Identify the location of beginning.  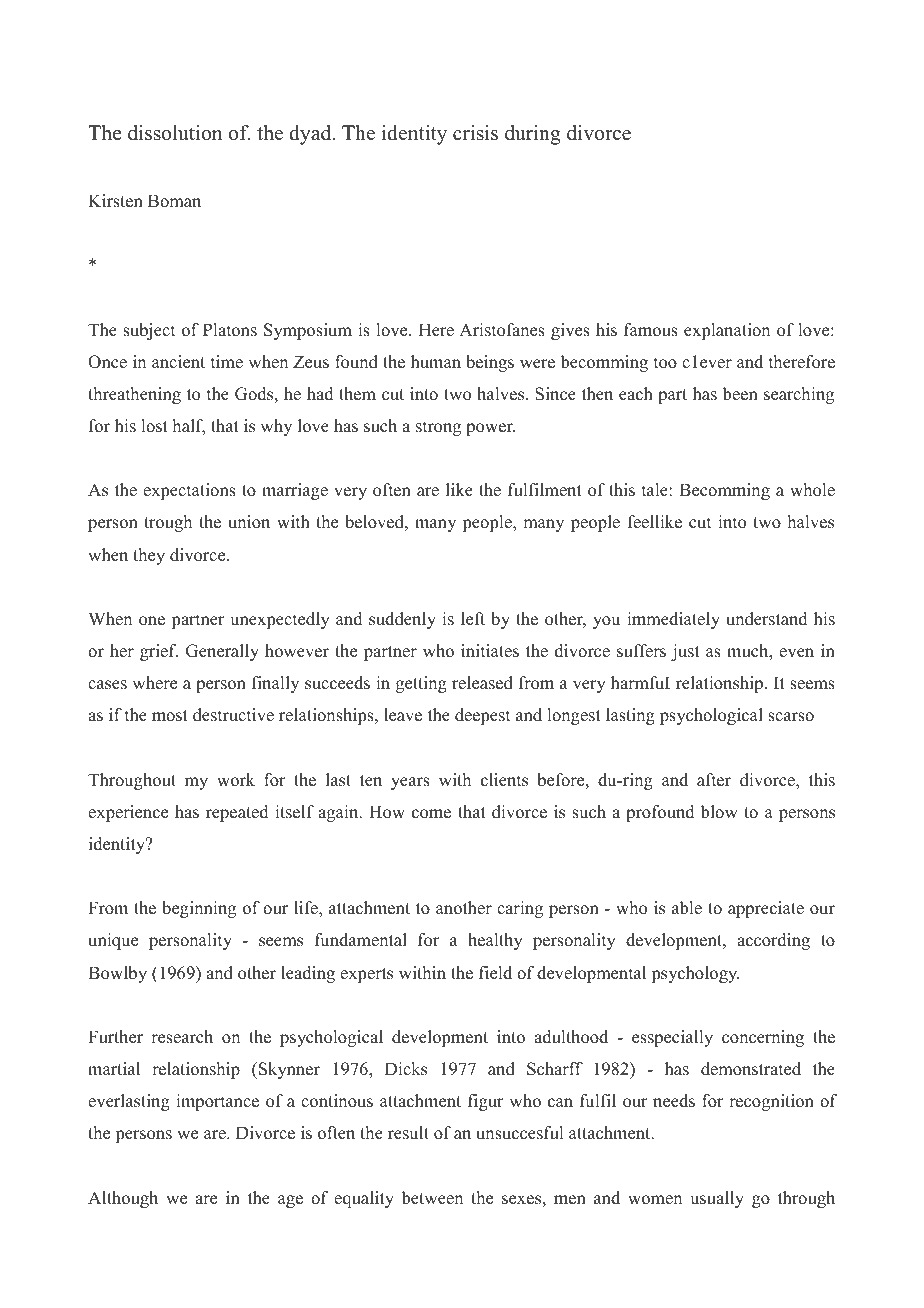
(199, 909).
